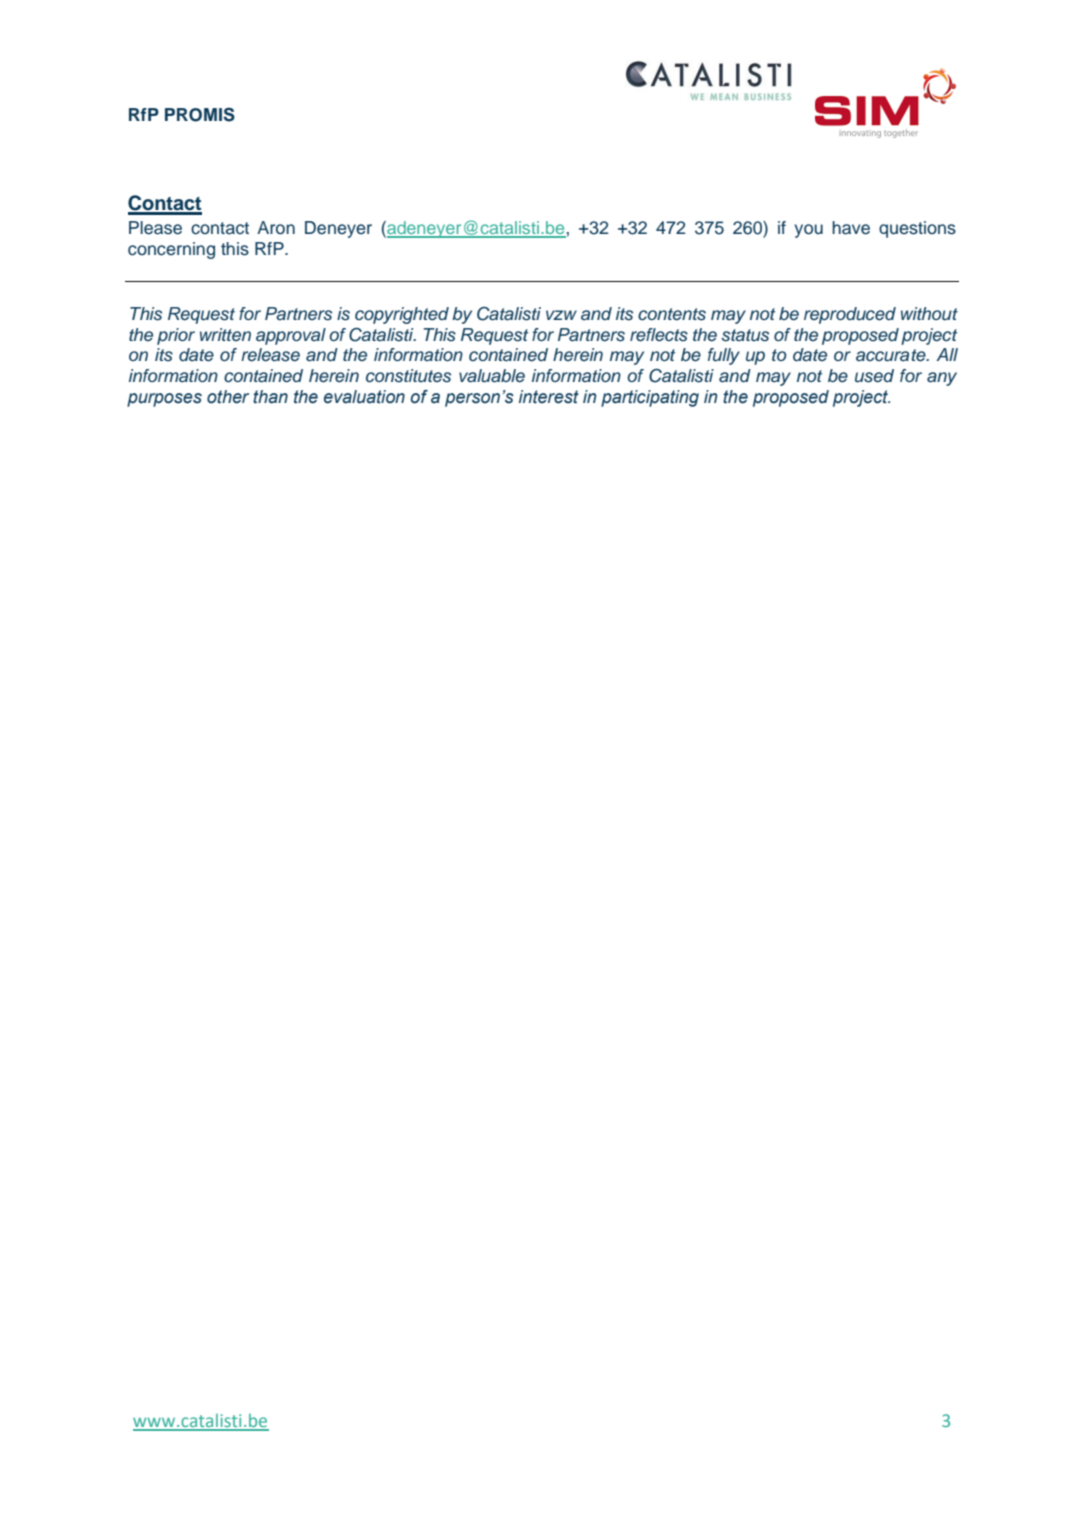 The height and width of the page is (1518, 1074). I want to click on interest, so click(549, 397).
